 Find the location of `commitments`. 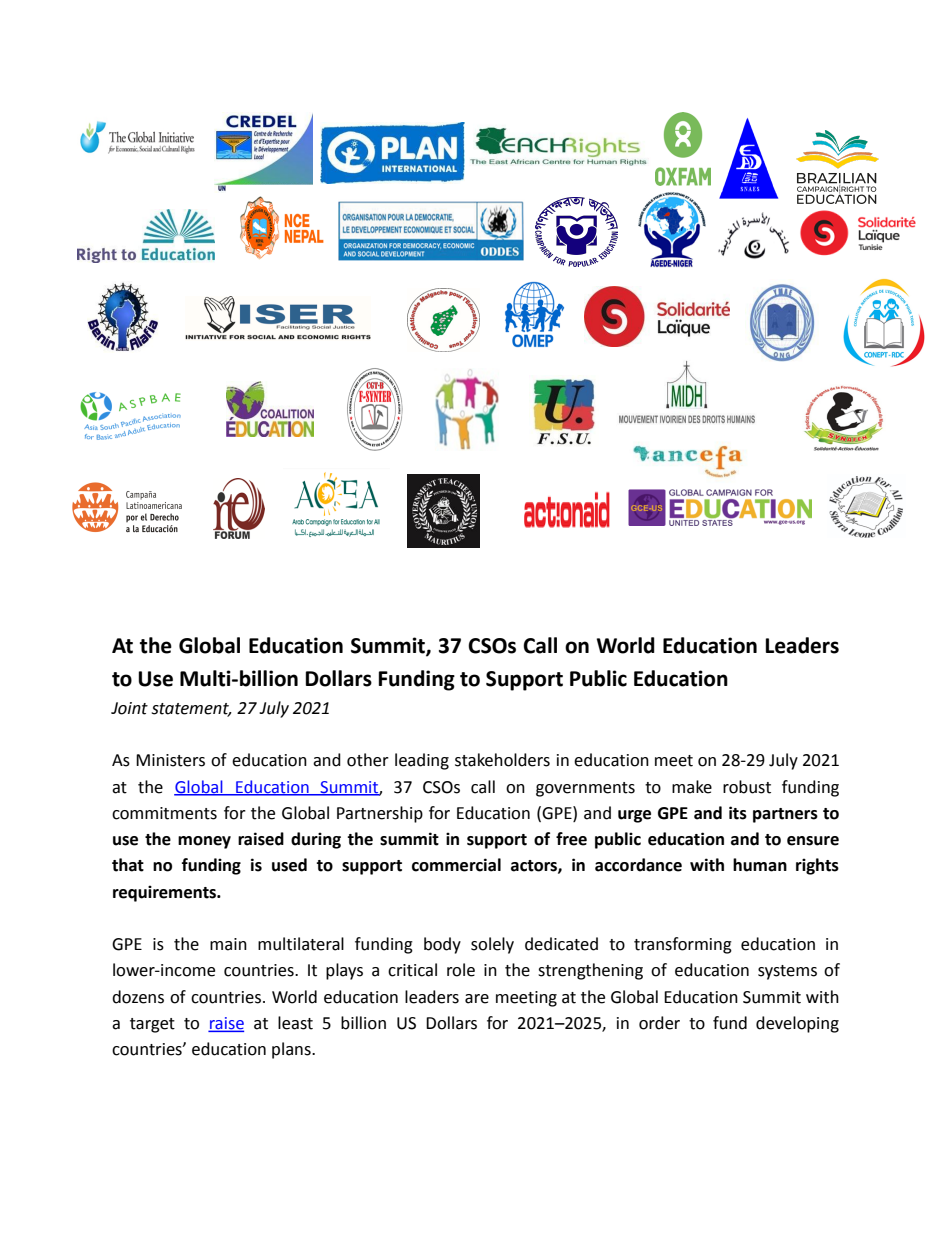

commitments is located at coordinates (164, 813).
